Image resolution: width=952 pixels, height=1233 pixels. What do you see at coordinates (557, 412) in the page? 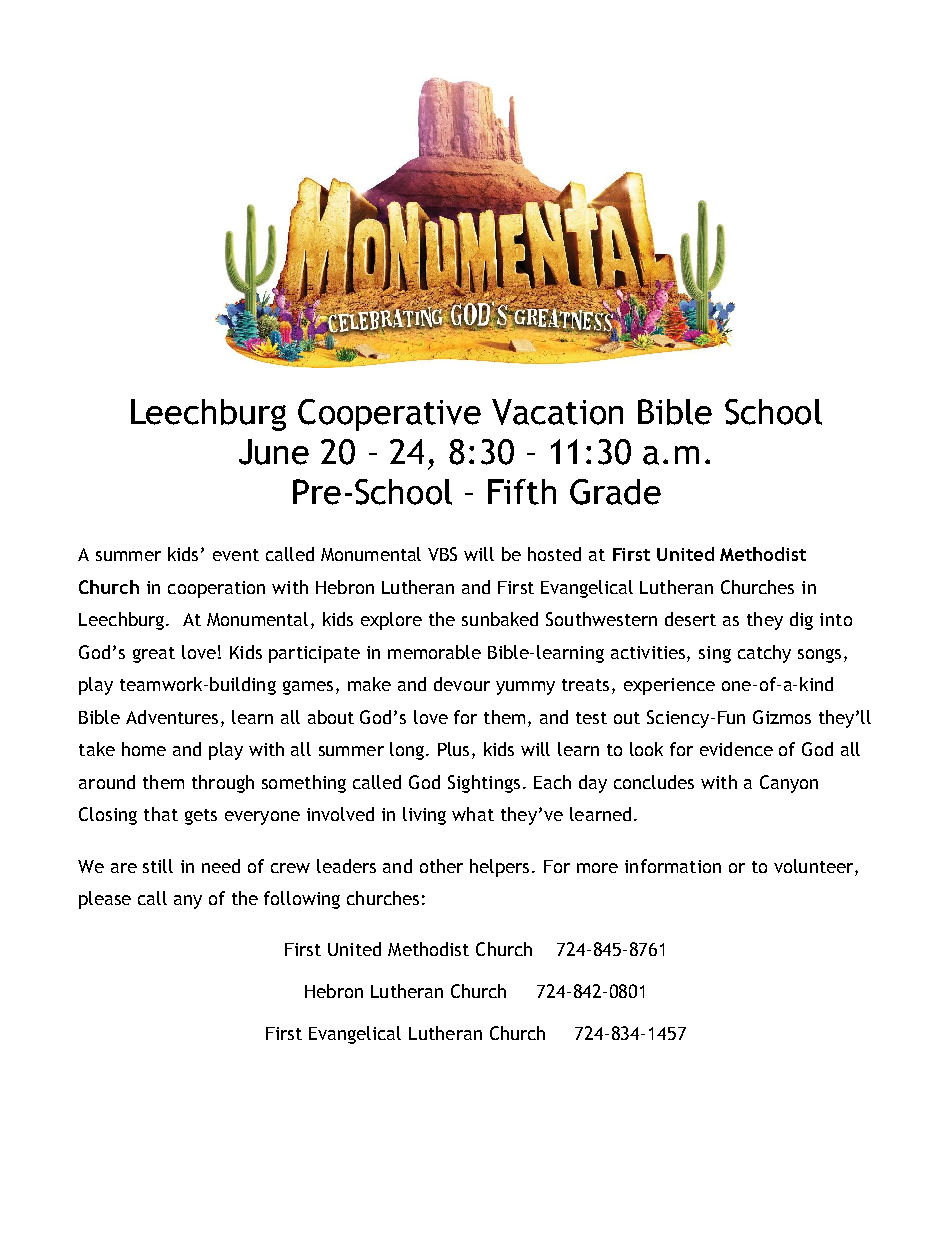
I see `Vacation` at bounding box center [557, 412].
